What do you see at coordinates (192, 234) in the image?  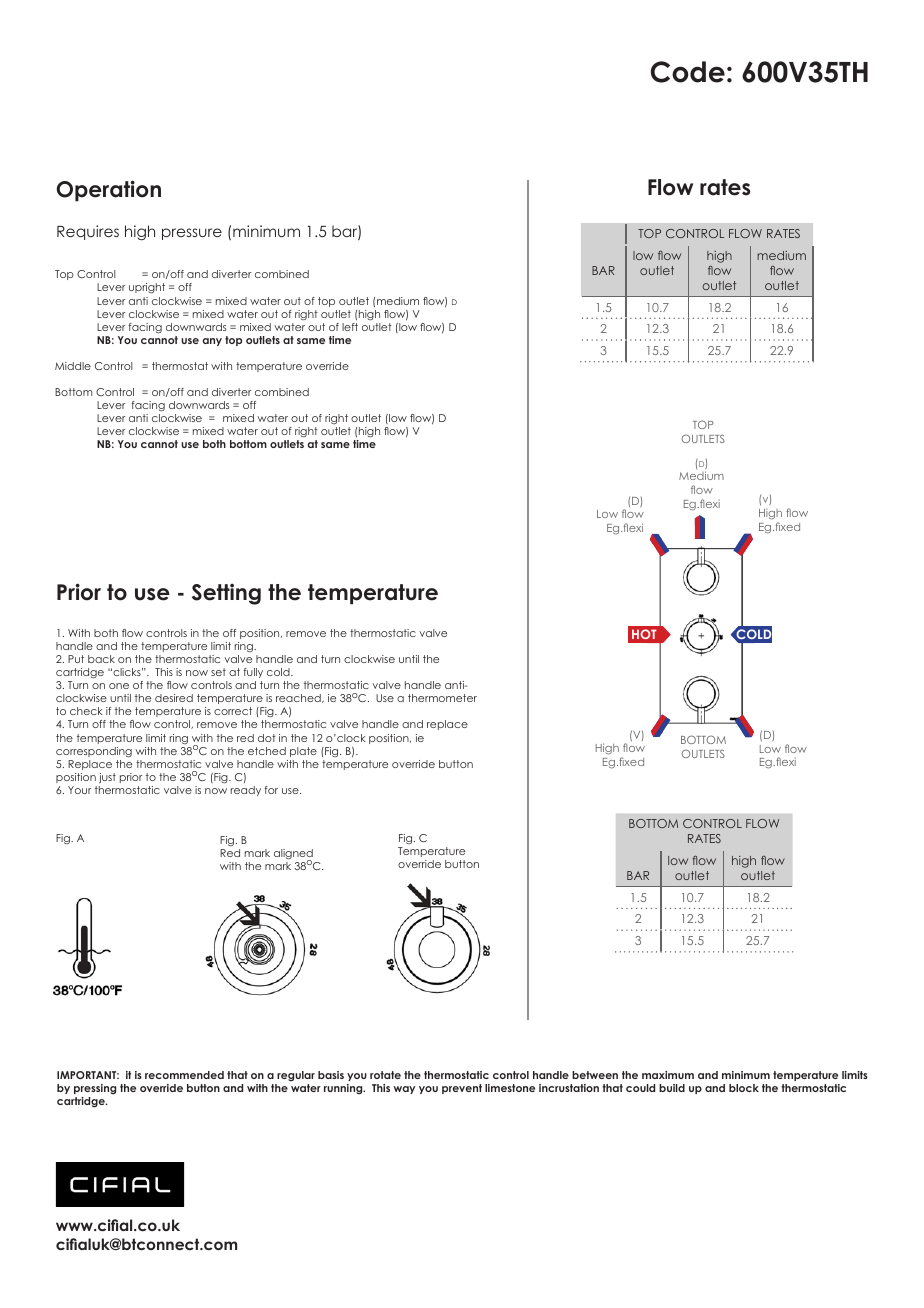 I see `pressure` at bounding box center [192, 234].
